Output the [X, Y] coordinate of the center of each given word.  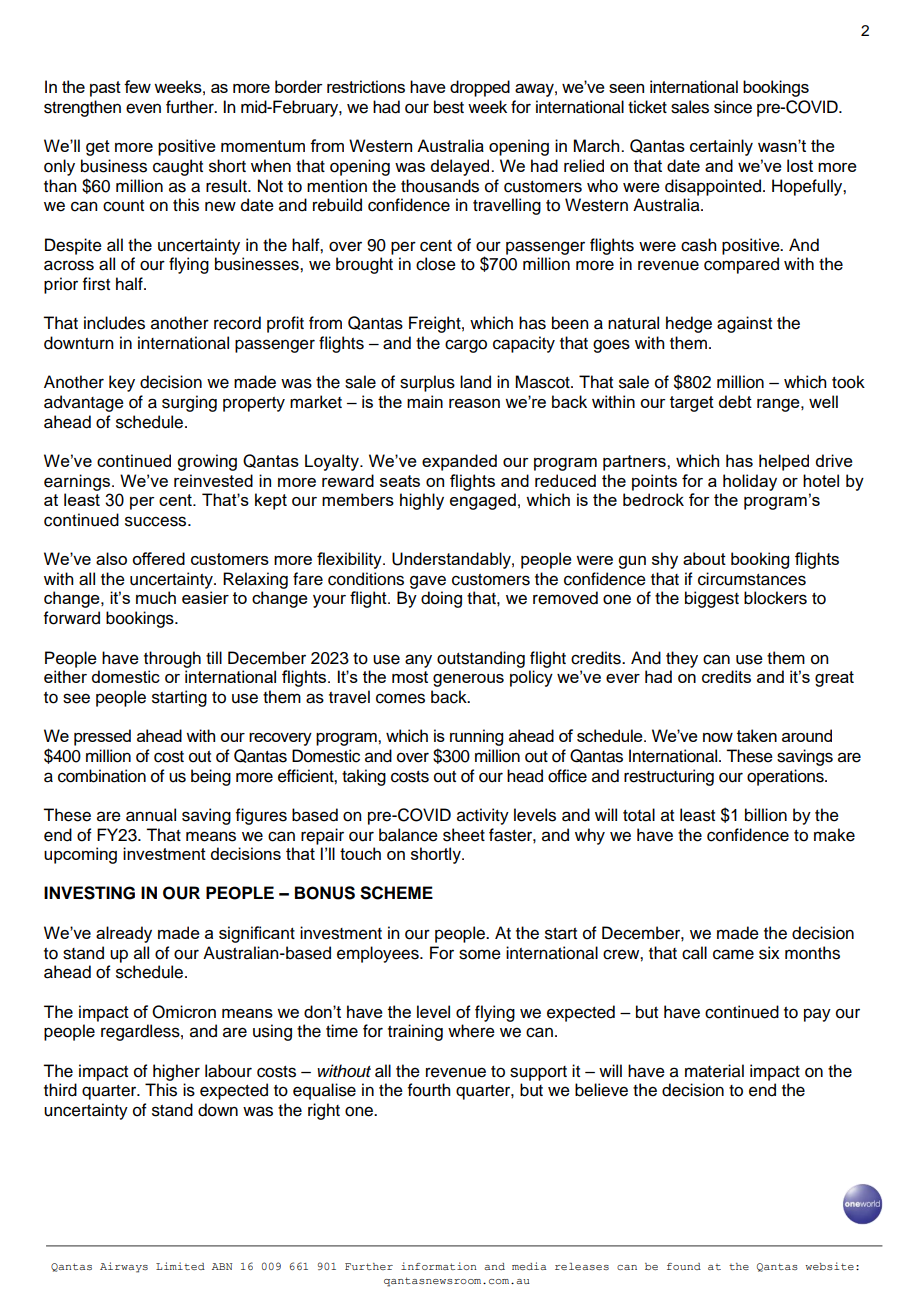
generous [468, 680]
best [449, 107]
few [137, 86]
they [682, 659]
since [733, 107]
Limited [180, 1266]
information [439, 1266]
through [172, 659]
